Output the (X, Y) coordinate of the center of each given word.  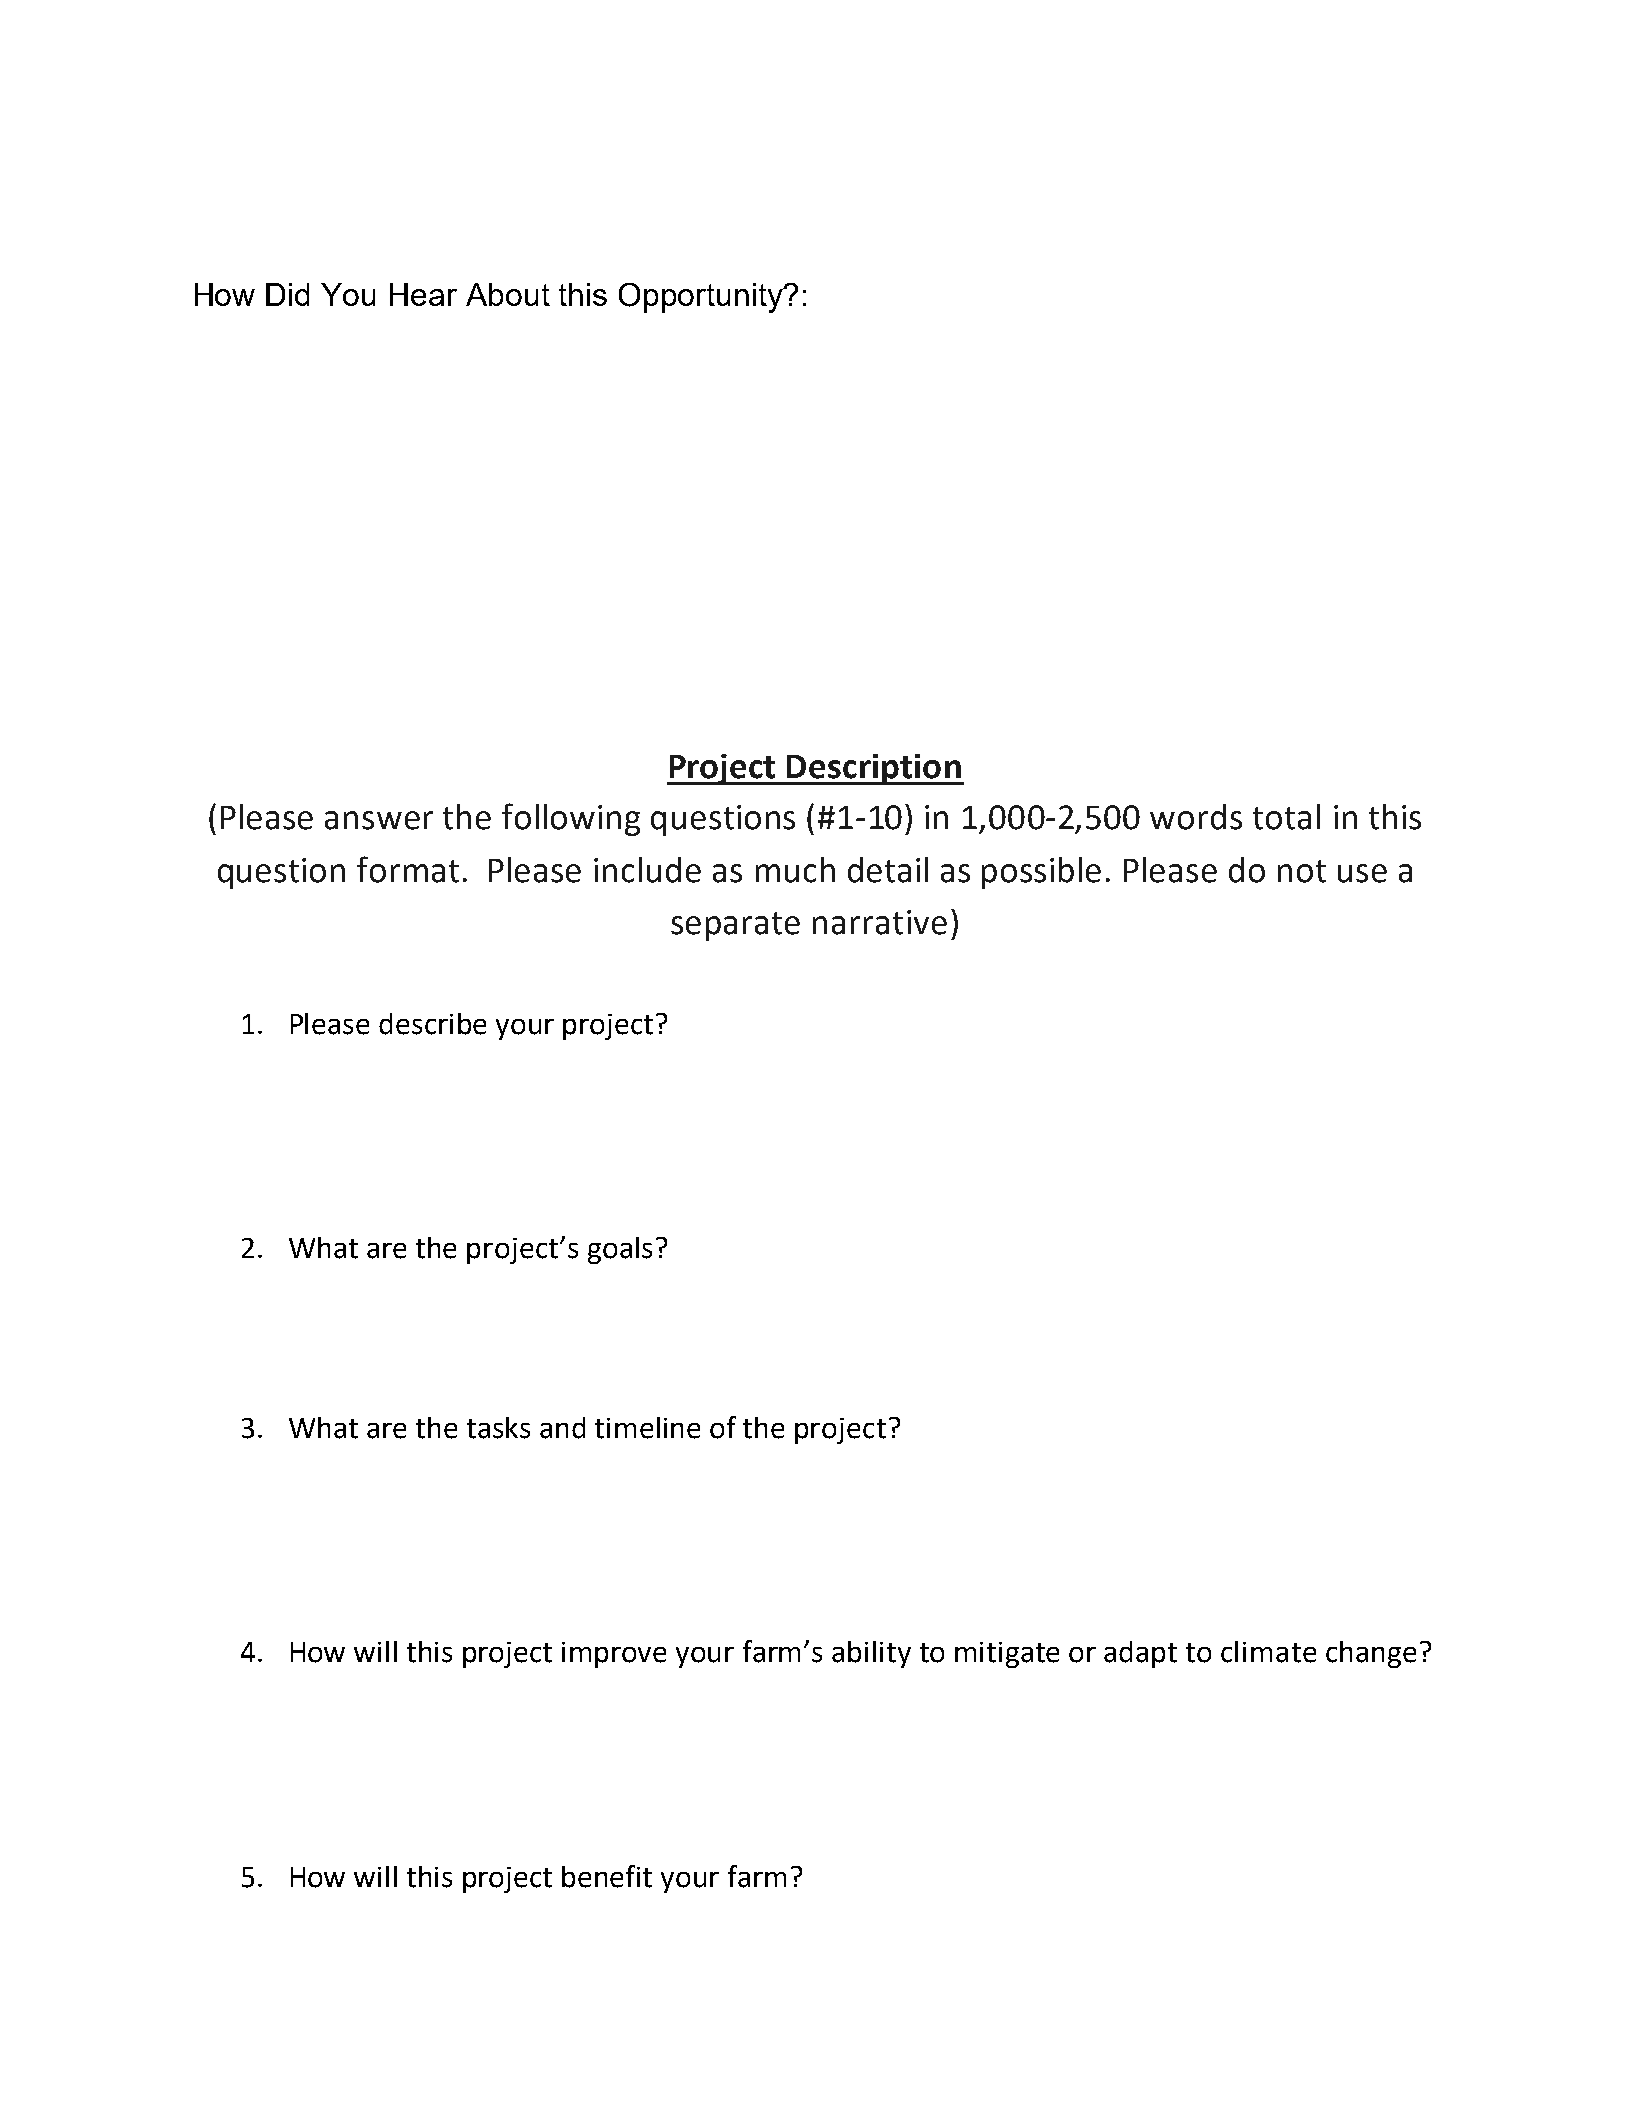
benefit (607, 1876)
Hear (423, 294)
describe (432, 1024)
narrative (880, 922)
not (1302, 871)
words (1196, 817)
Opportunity (702, 298)
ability (871, 1654)
